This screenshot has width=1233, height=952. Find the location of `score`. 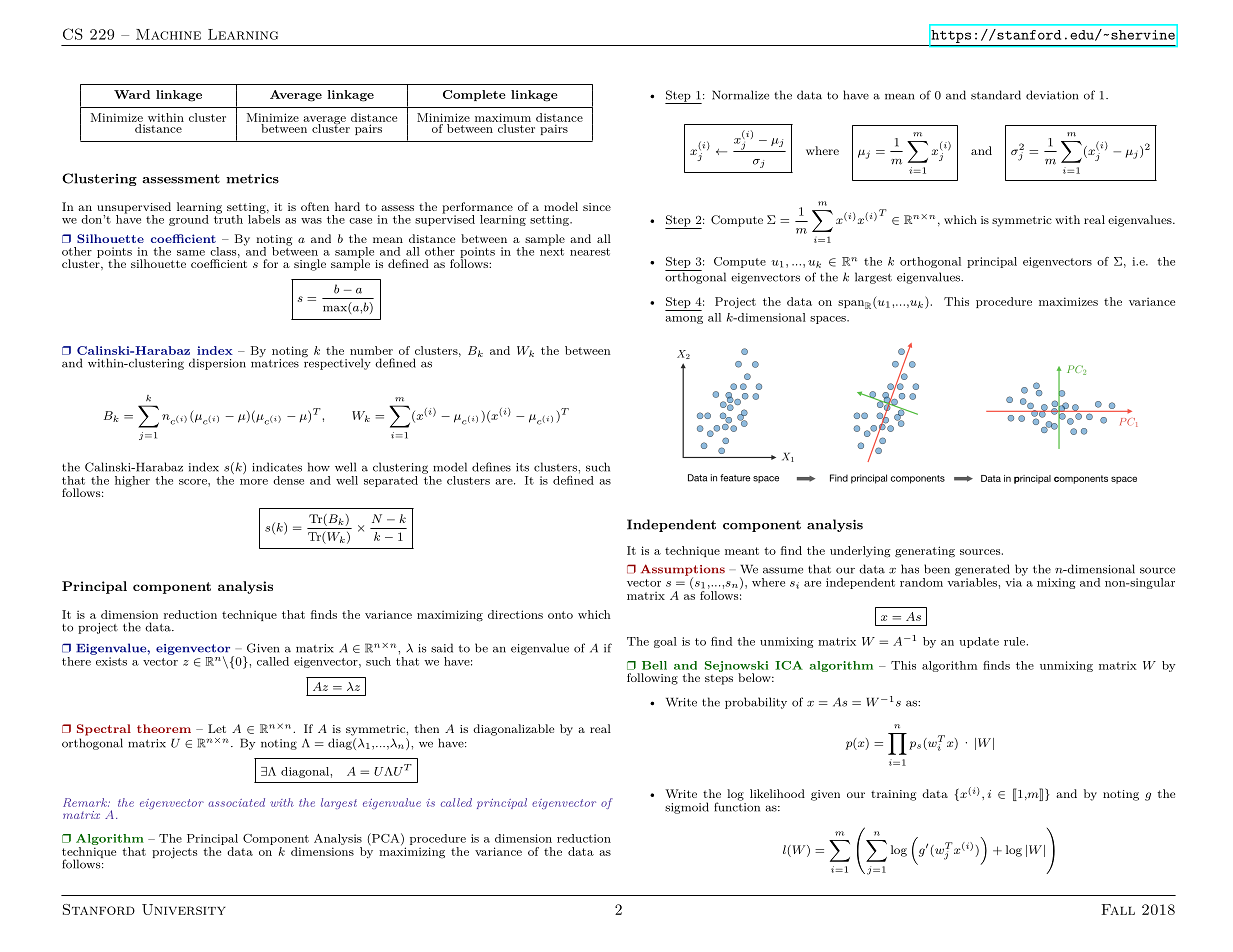

score is located at coordinates (194, 482).
